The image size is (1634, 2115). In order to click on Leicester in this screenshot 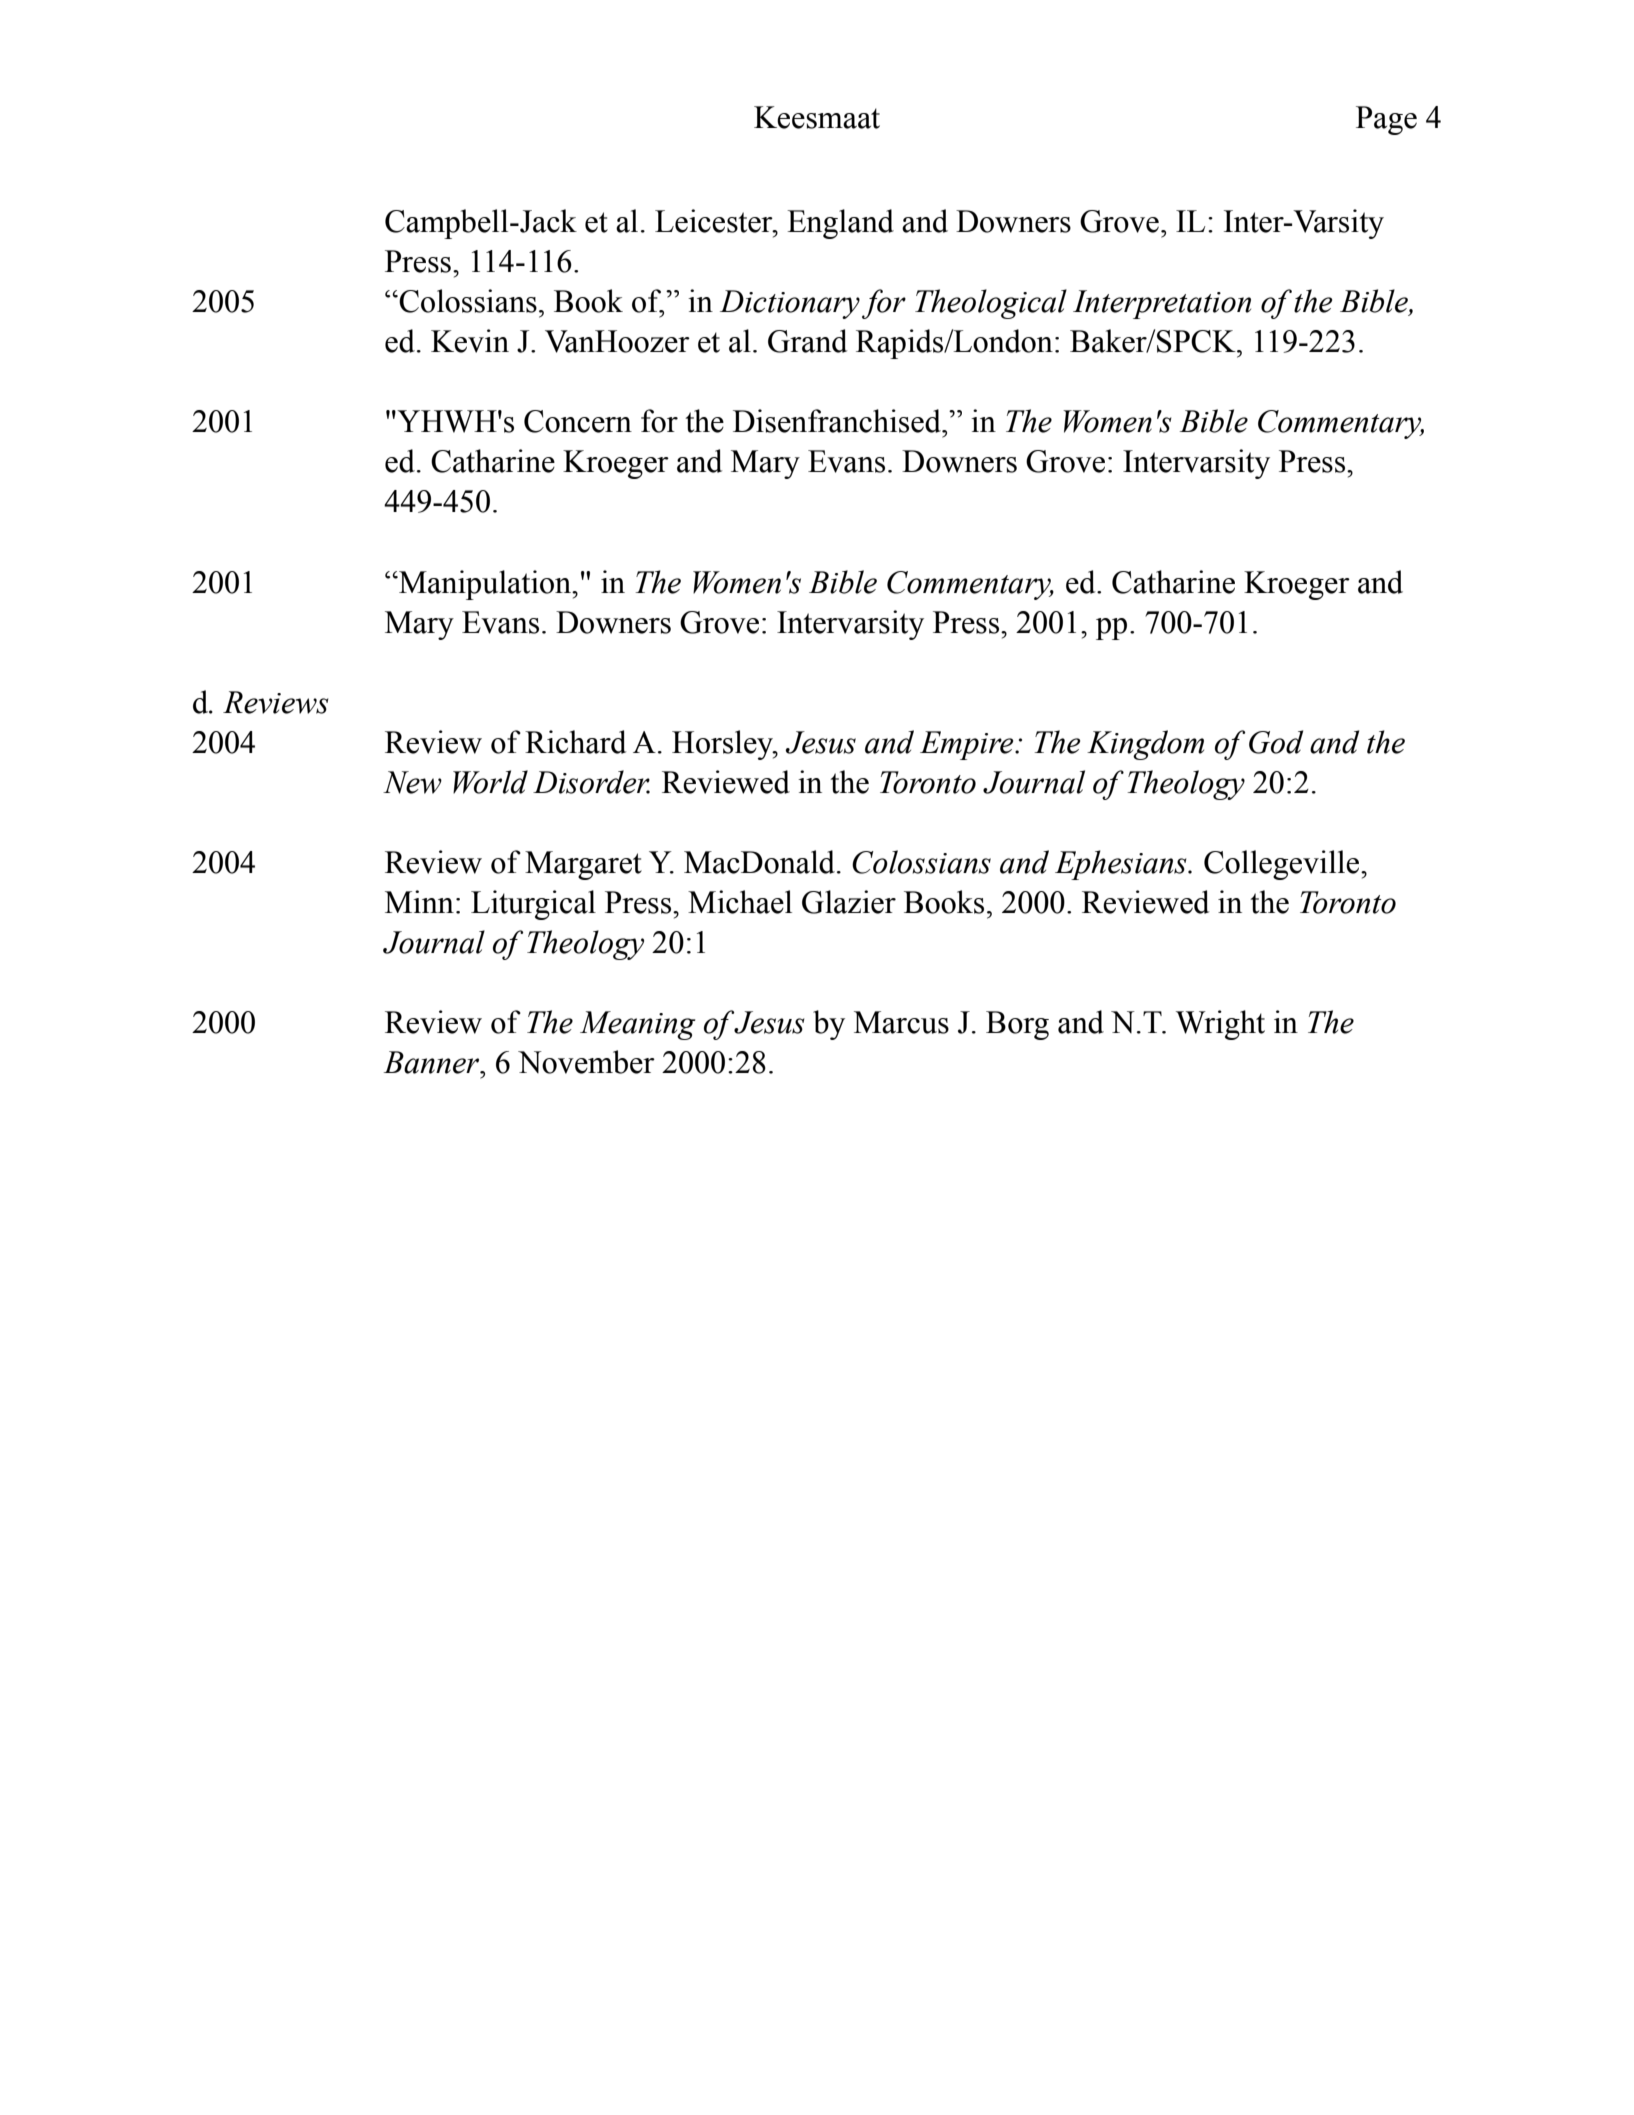, I will do `click(715, 221)`.
